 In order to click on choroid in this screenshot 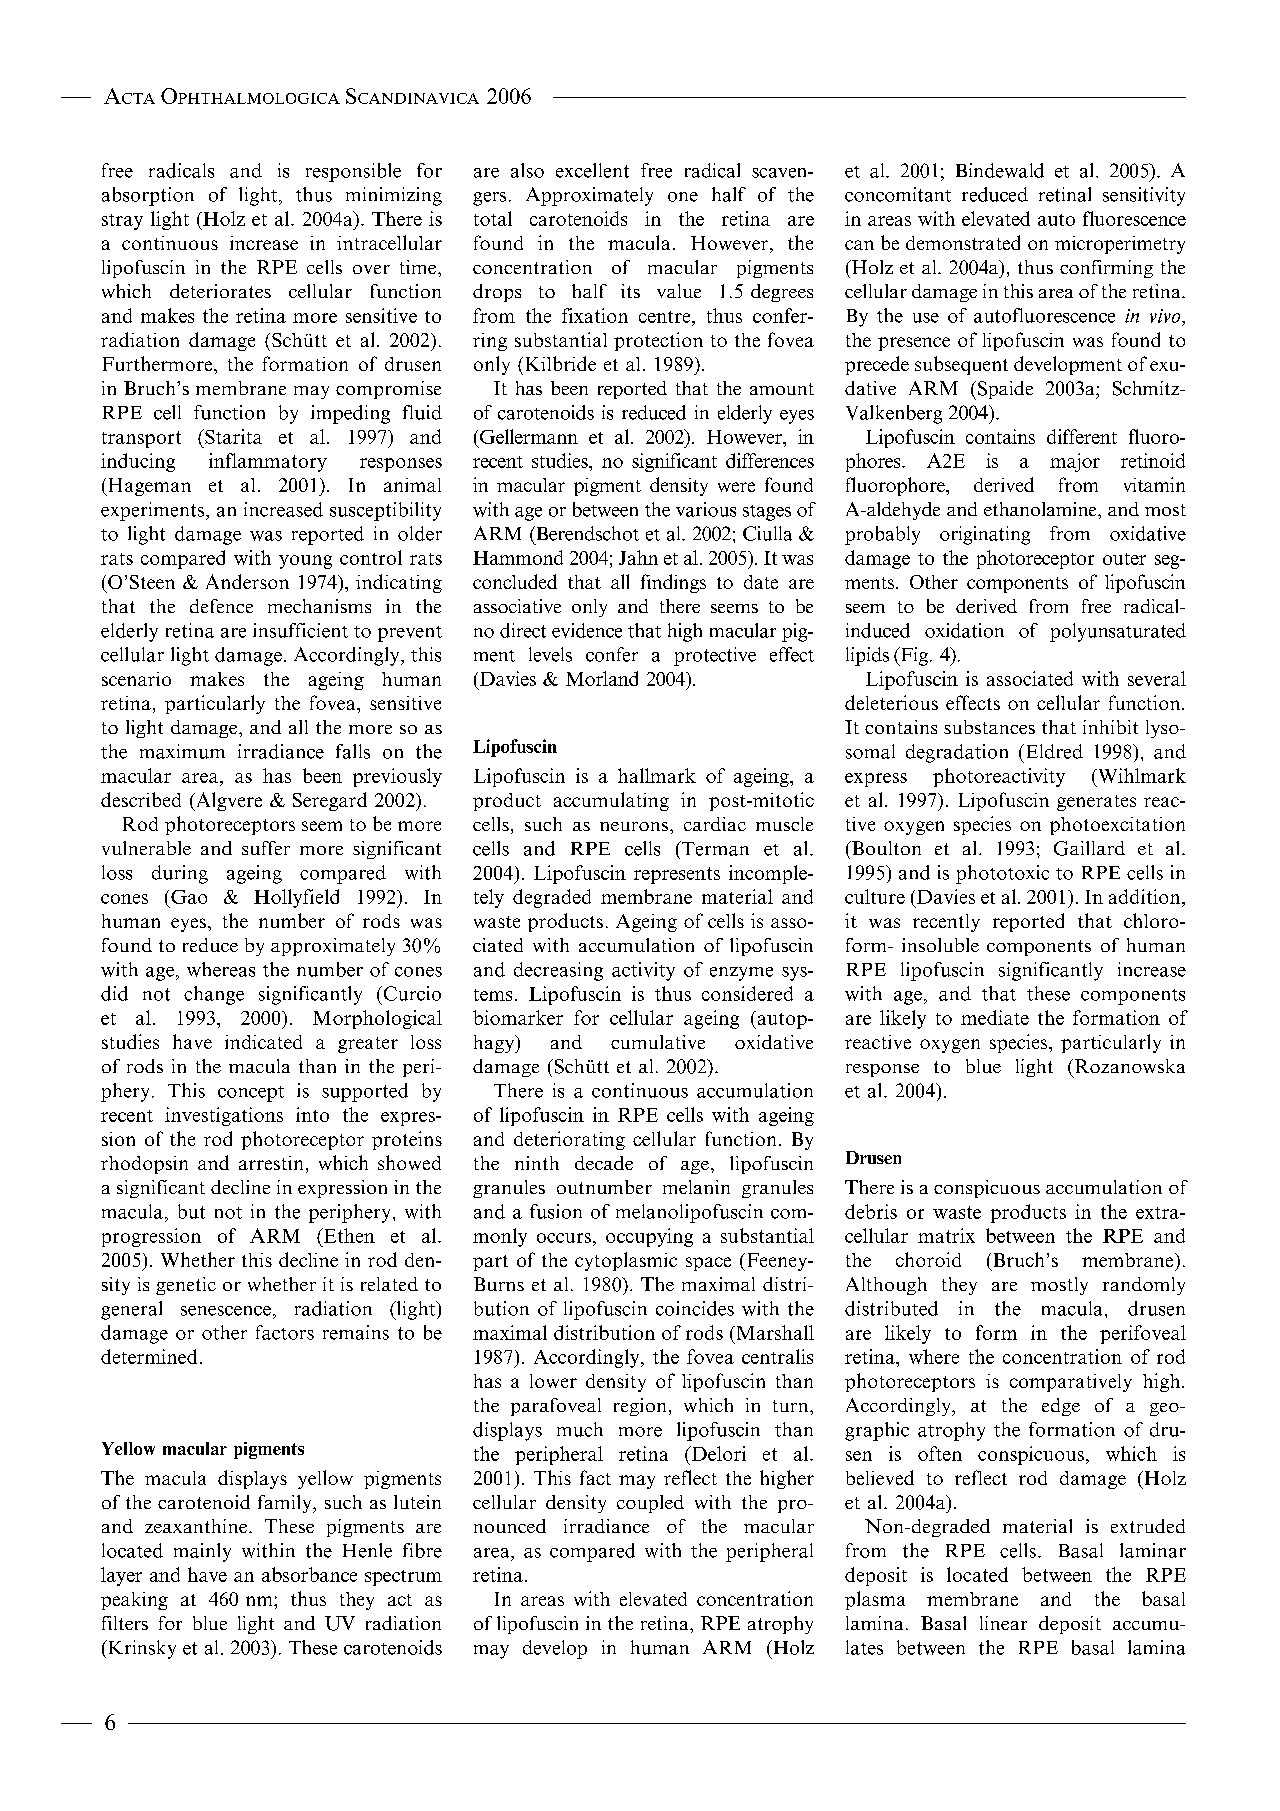, I will do `click(928, 1259)`.
